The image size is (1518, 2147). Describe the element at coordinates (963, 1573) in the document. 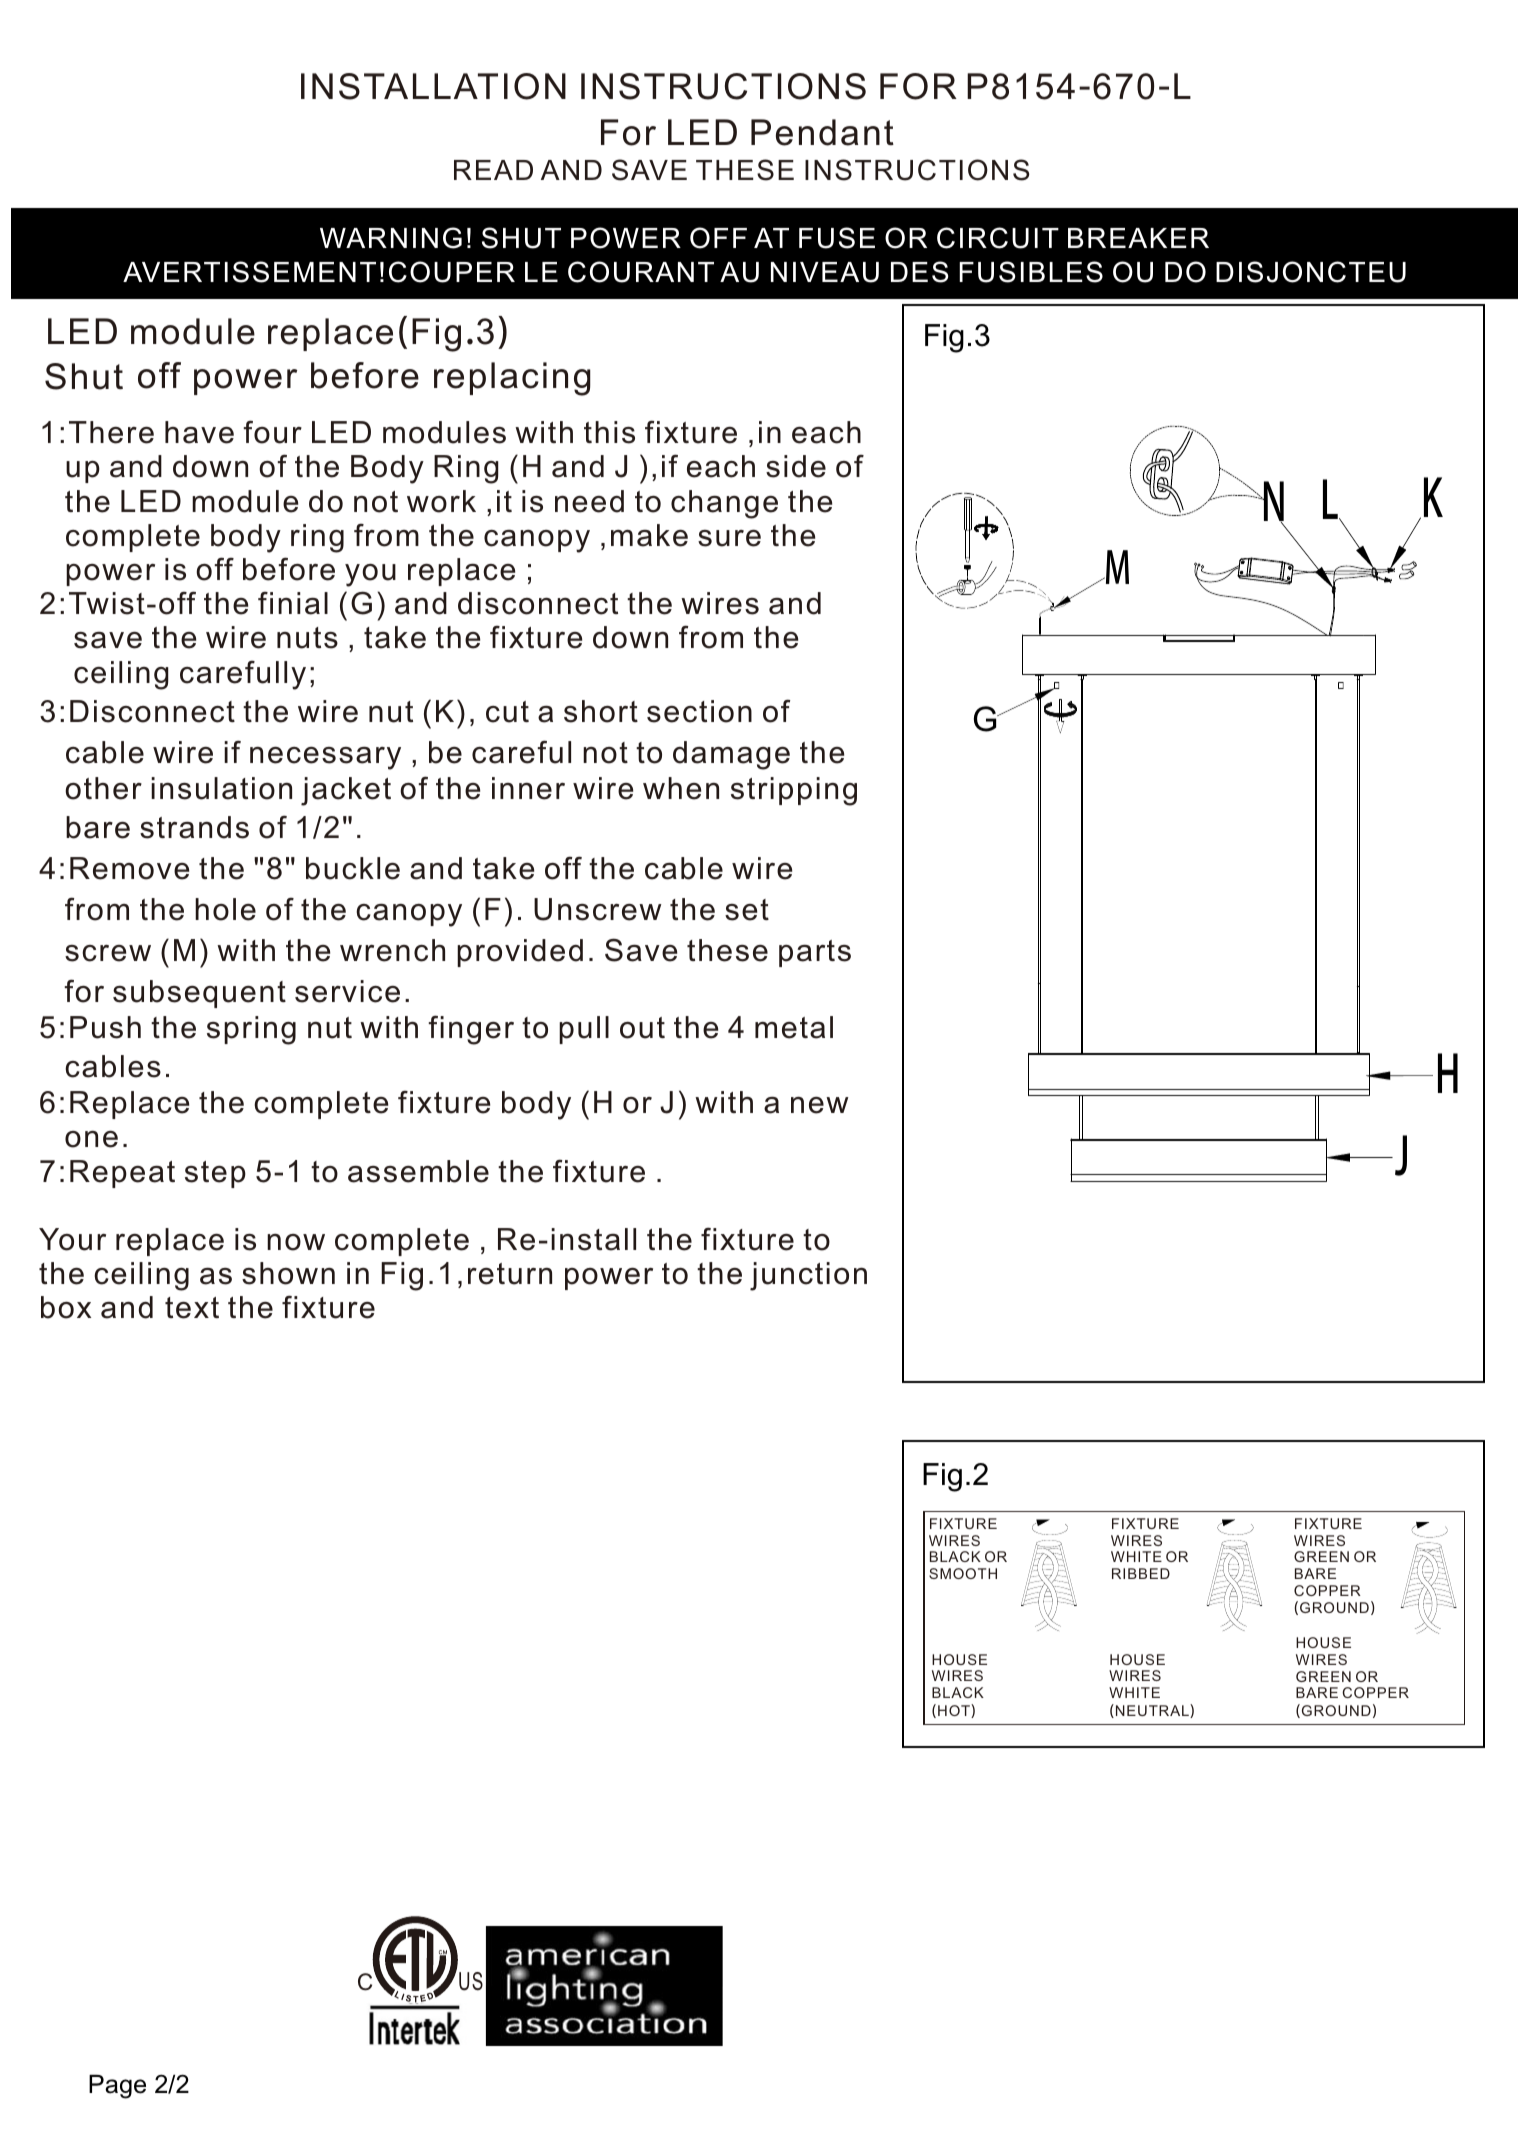

I see `SMOOTH` at that location.
